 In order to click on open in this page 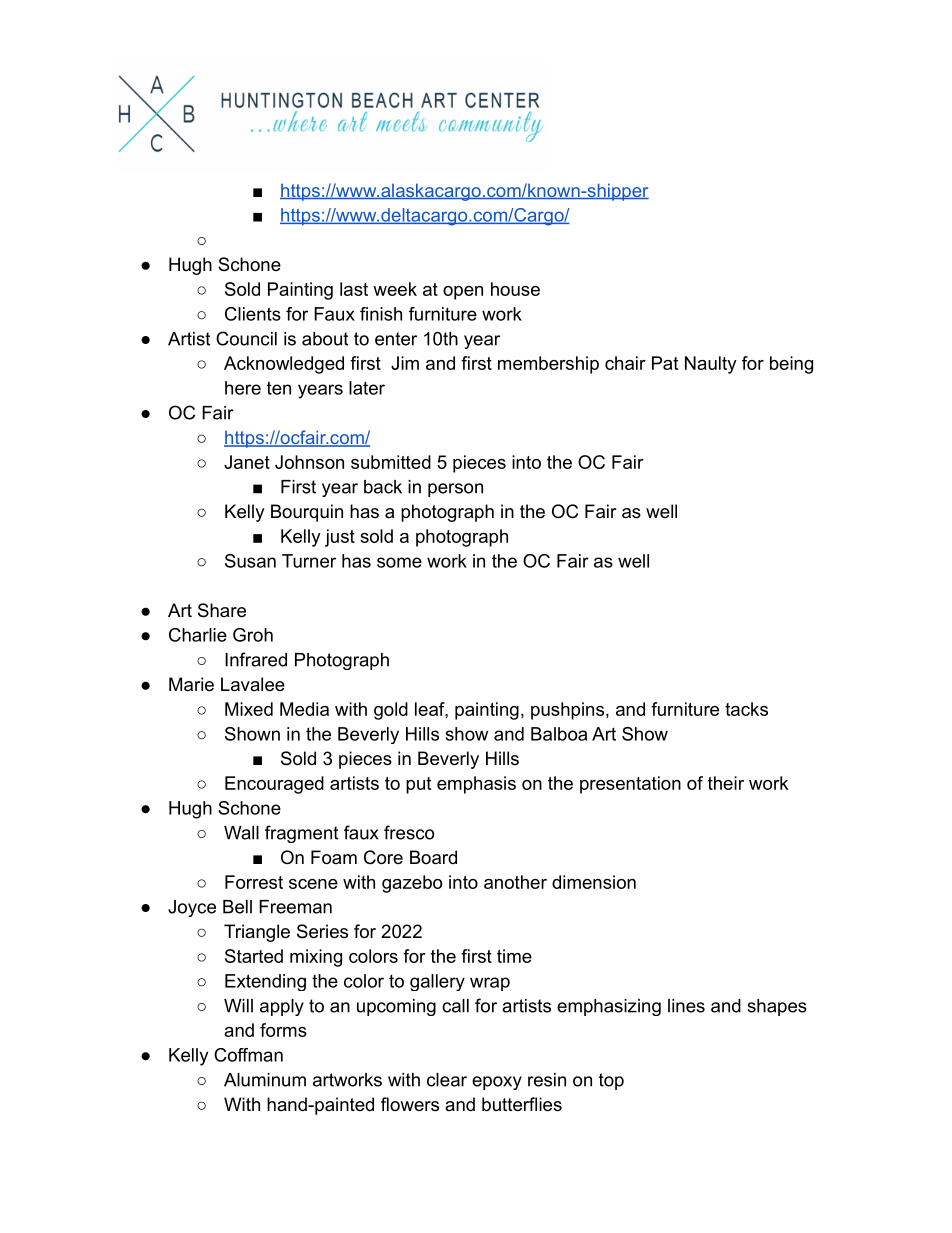, I will do `click(463, 293)`.
